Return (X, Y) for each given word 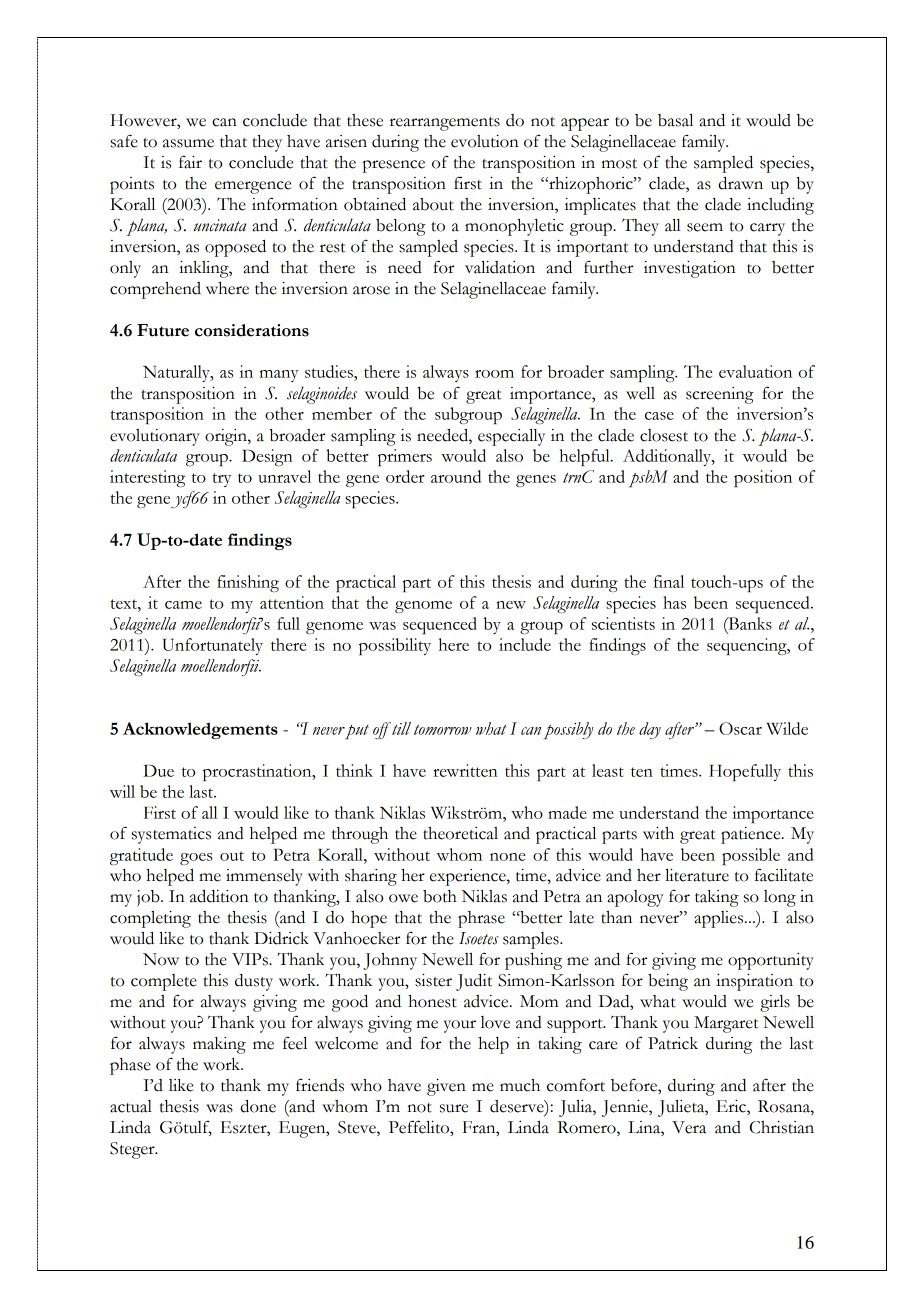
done (258, 1106)
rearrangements (445, 124)
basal (675, 120)
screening (720, 395)
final (669, 581)
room (494, 374)
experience (469, 877)
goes (196, 859)
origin (227, 437)
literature (697, 875)
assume (188, 143)
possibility (395, 646)
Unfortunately (213, 646)
